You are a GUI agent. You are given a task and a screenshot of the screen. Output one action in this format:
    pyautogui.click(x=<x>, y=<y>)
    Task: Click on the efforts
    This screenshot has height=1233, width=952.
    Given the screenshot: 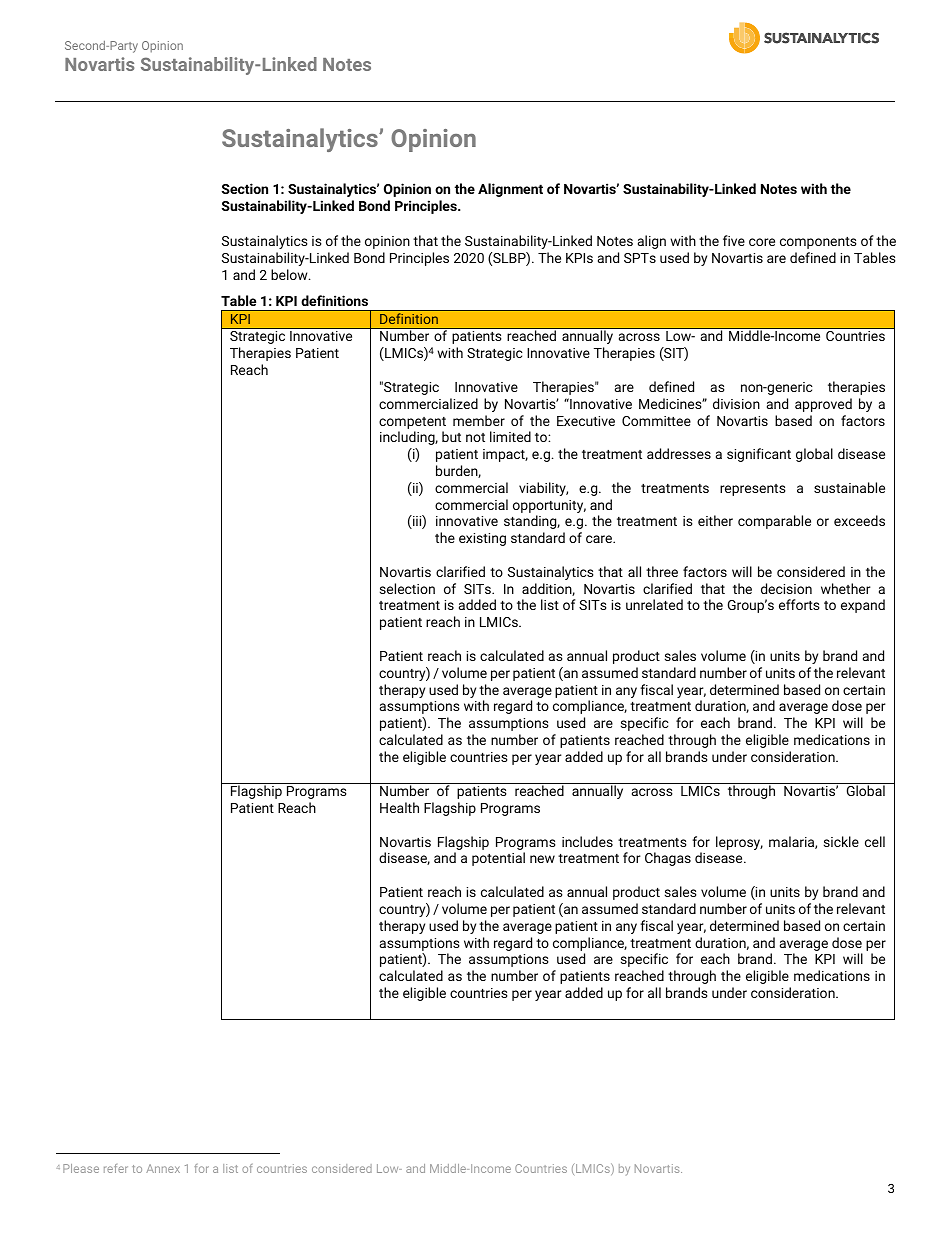 What is the action you would take?
    pyautogui.click(x=799, y=604)
